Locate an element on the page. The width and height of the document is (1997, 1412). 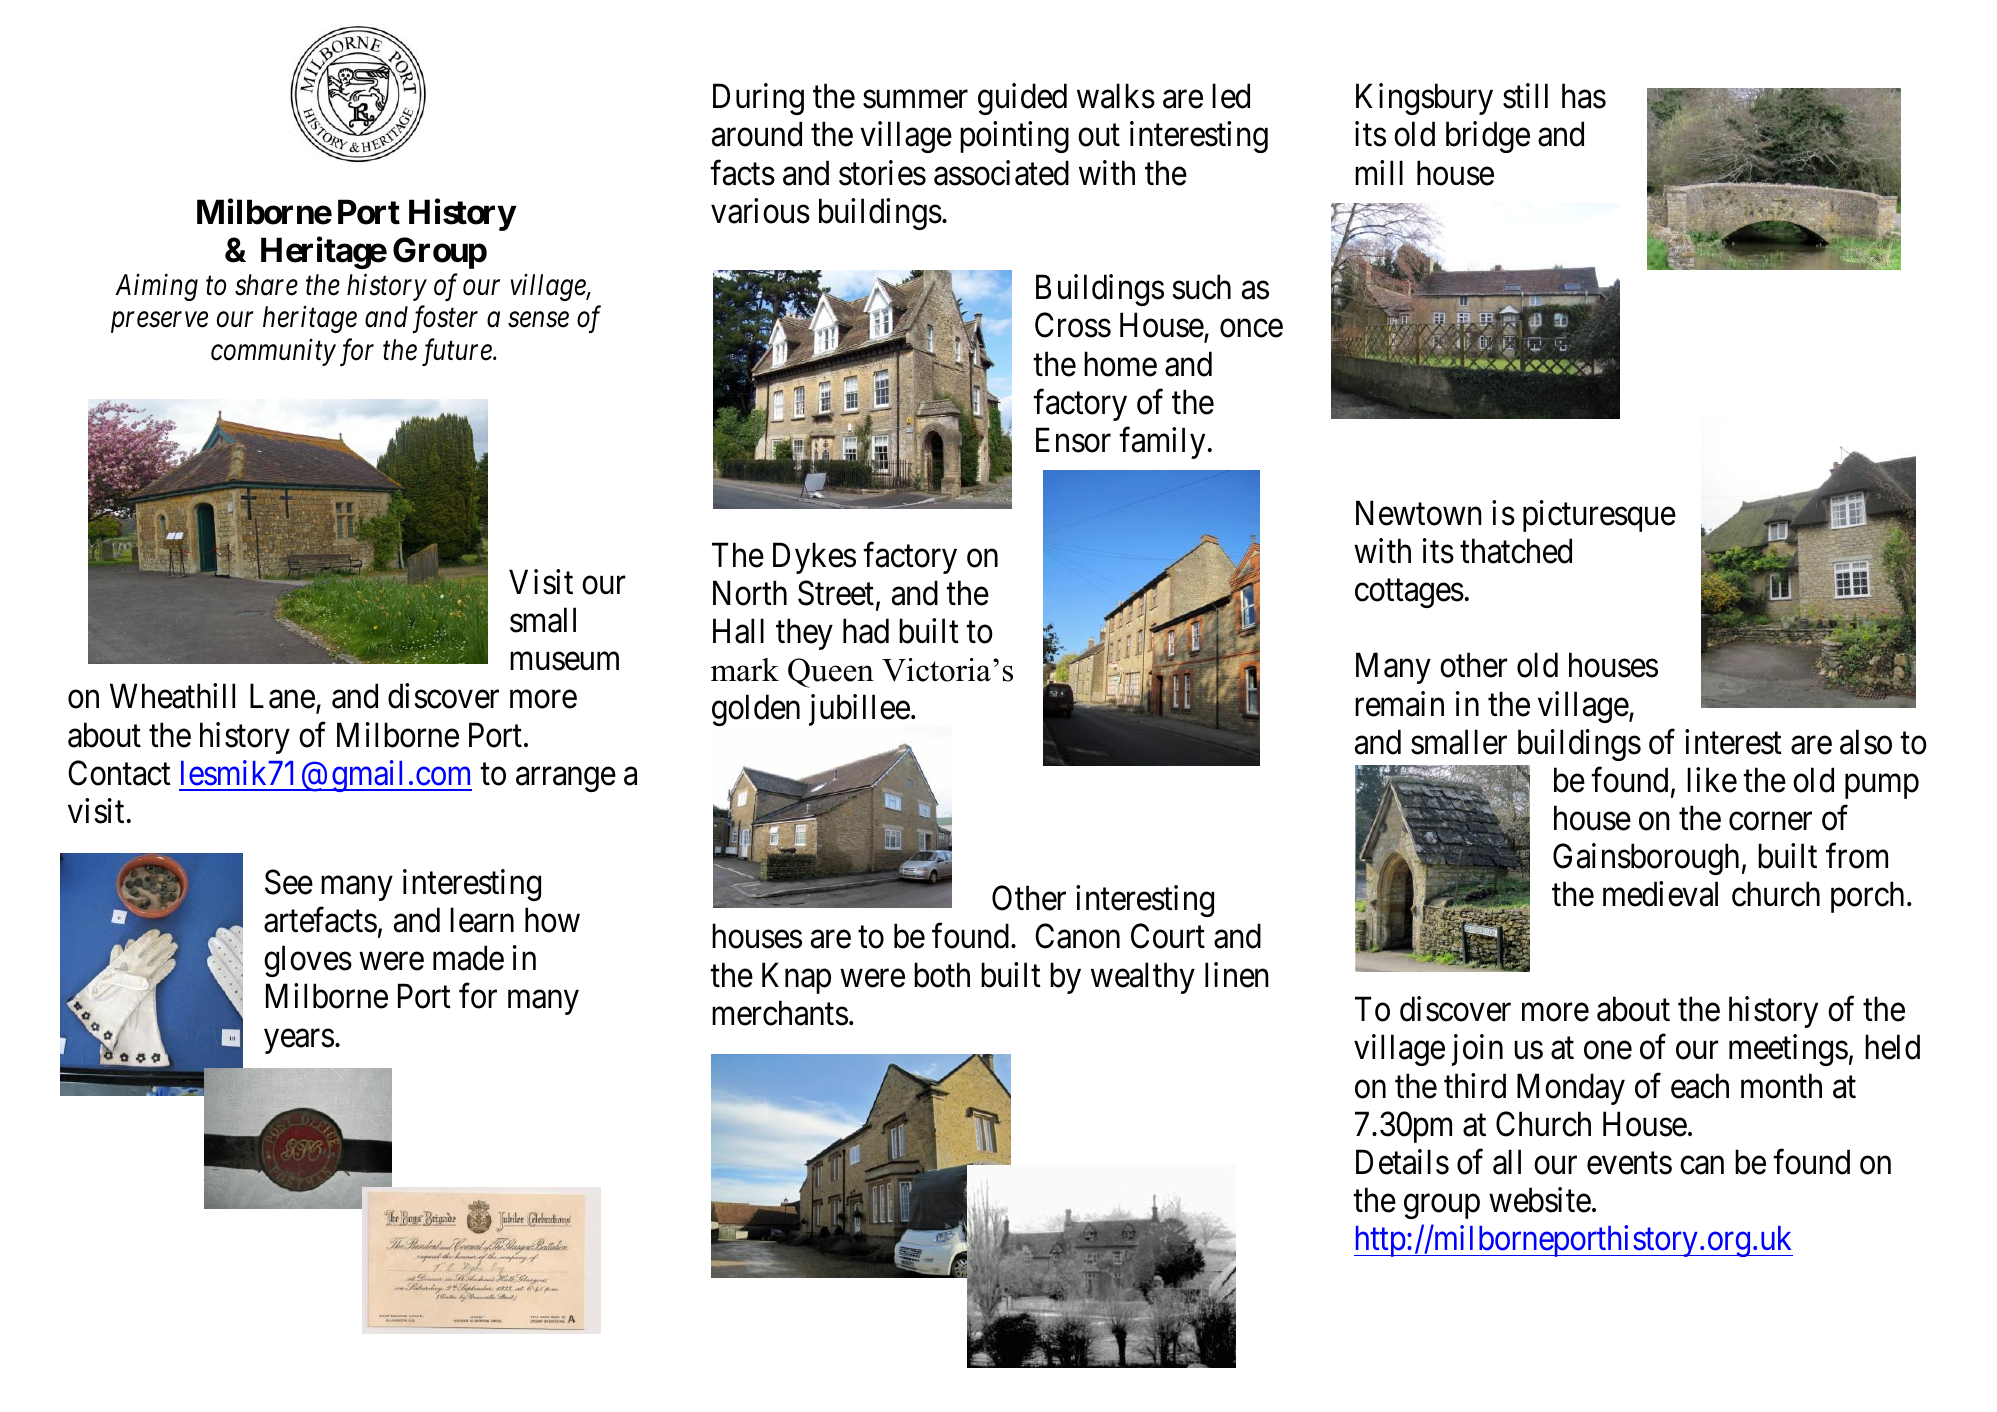
made is located at coordinates (468, 958).
